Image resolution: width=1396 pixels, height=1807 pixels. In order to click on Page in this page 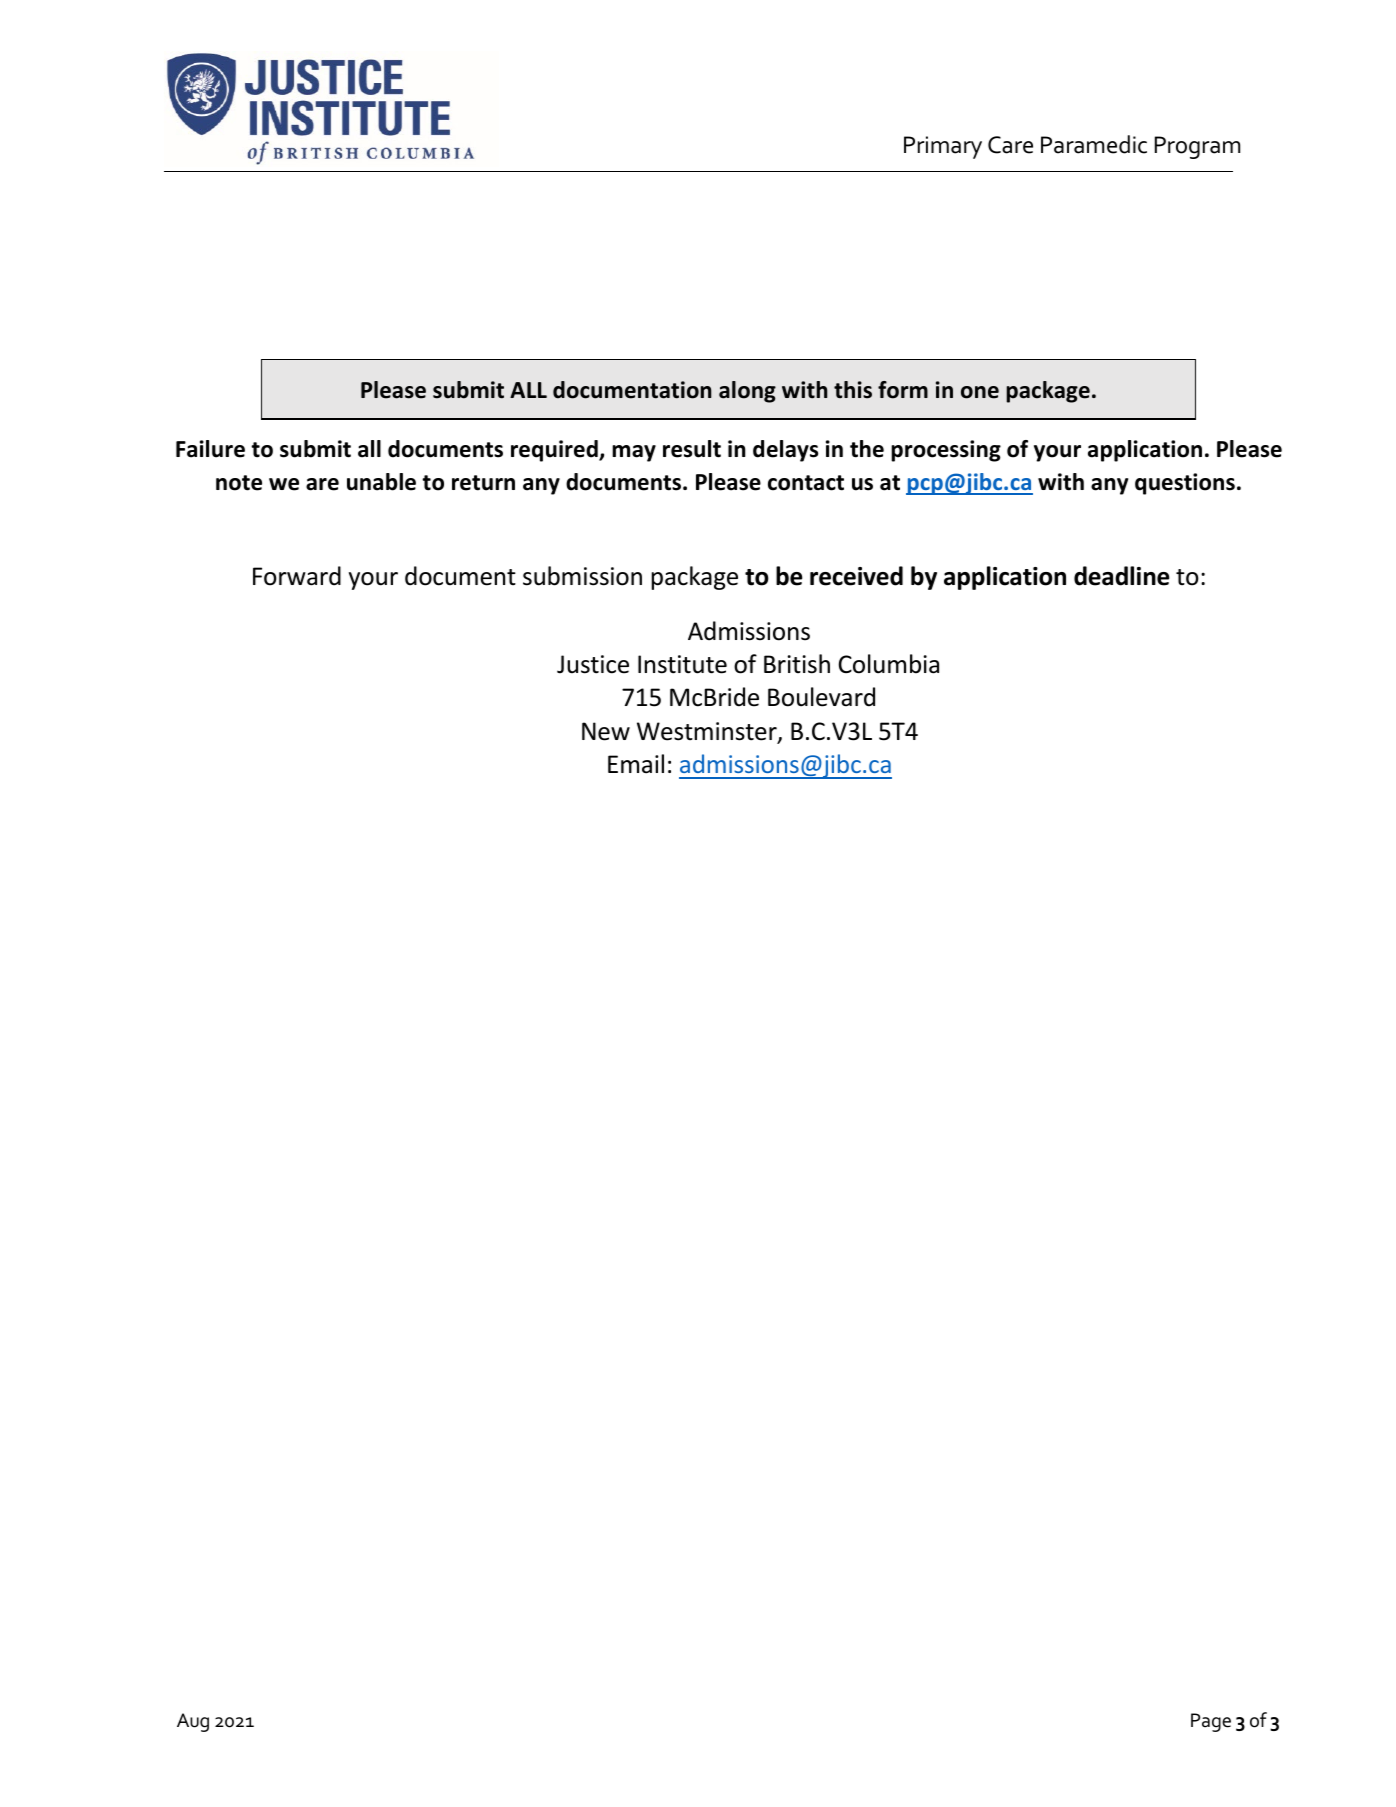, I will do `click(1211, 1722)`.
